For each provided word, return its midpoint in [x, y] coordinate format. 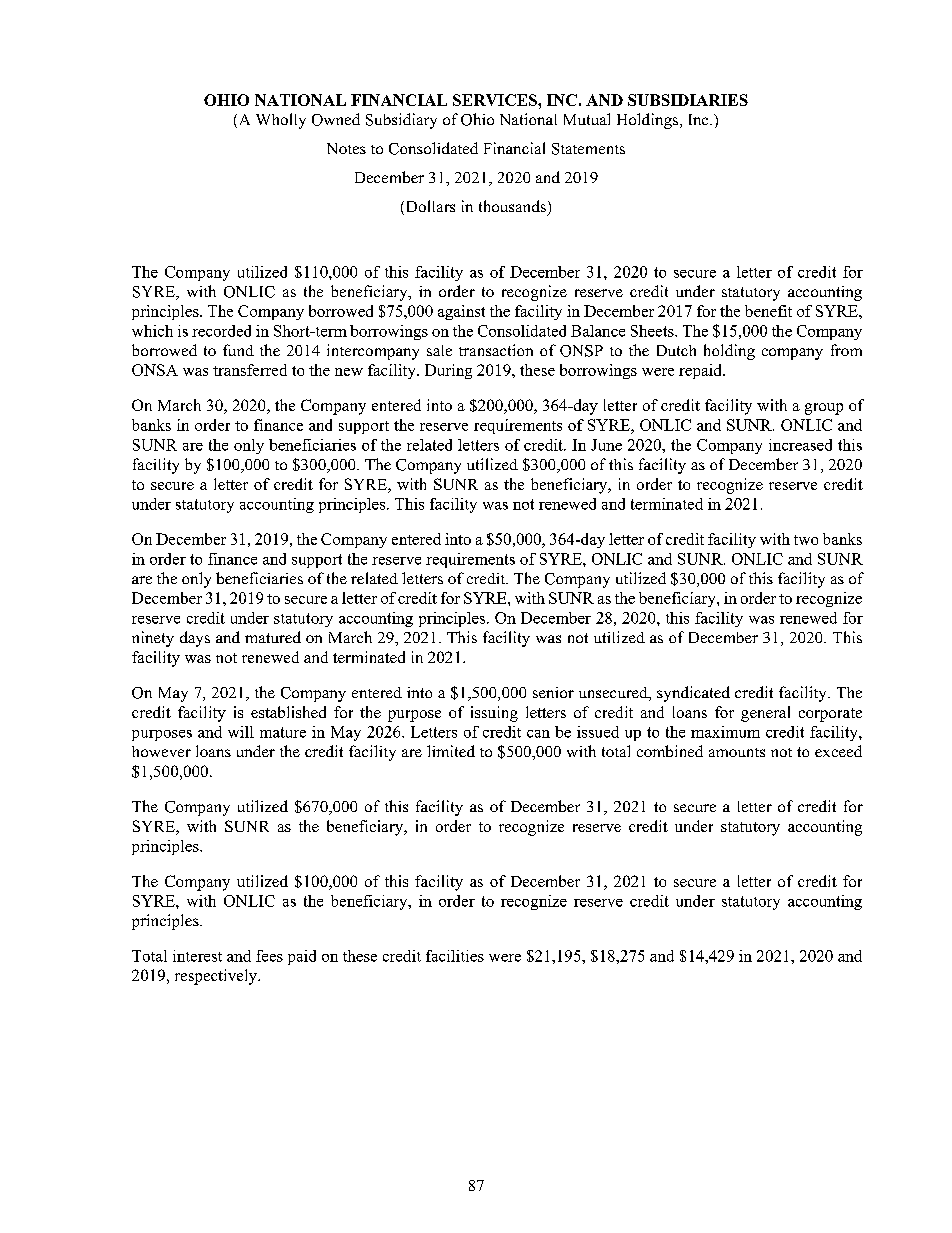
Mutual [587, 119]
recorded [221, 331]
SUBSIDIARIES [688, 100]
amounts [737, 752]
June [606, 445]
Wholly [281, 121]
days [195, 639]
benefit [768, 311]
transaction [496, 350]
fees [269, 956]
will [241, 732]
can [538, 734]
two [806, 540]
